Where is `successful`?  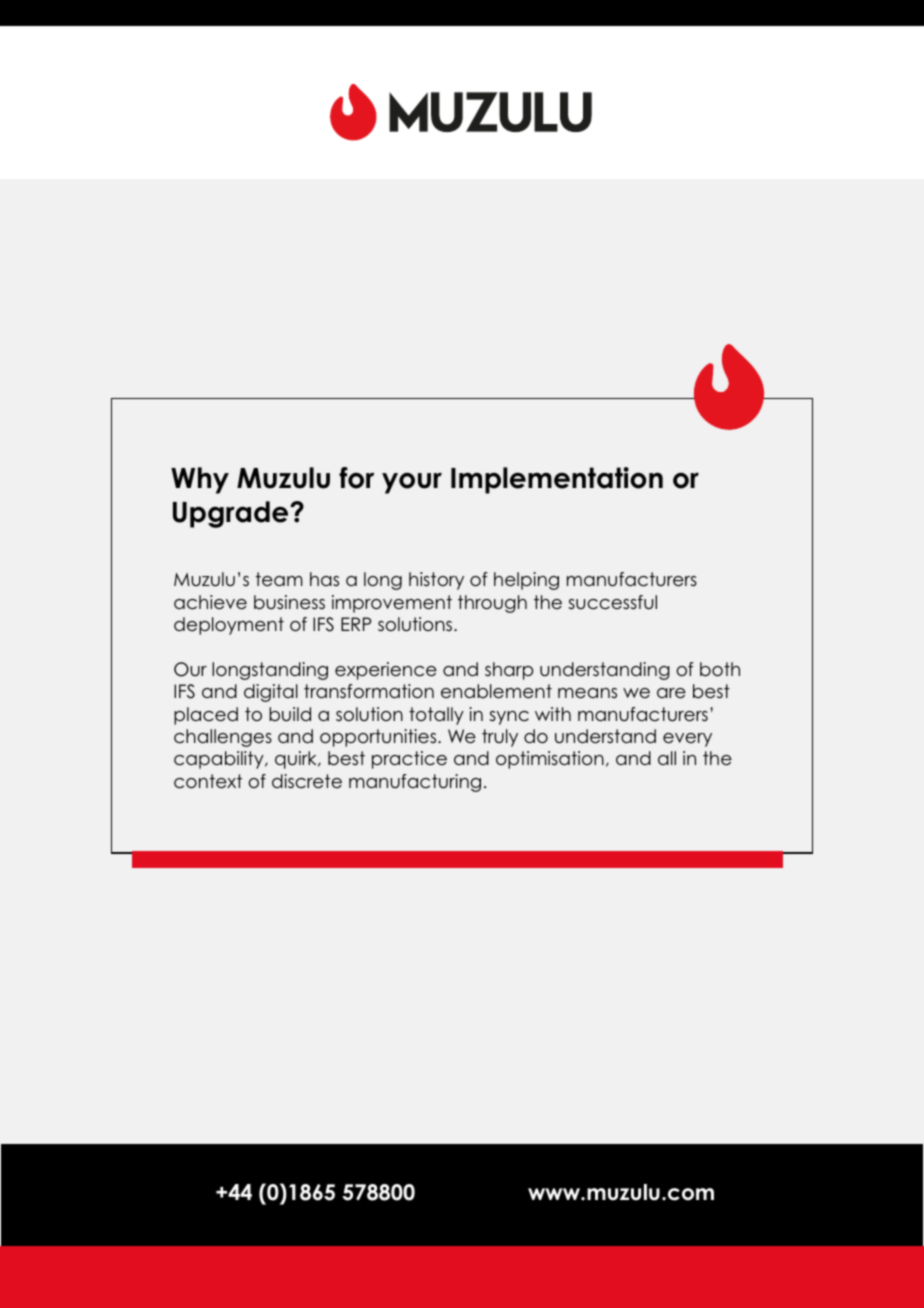
successful is located at coordinates (612, 602).
